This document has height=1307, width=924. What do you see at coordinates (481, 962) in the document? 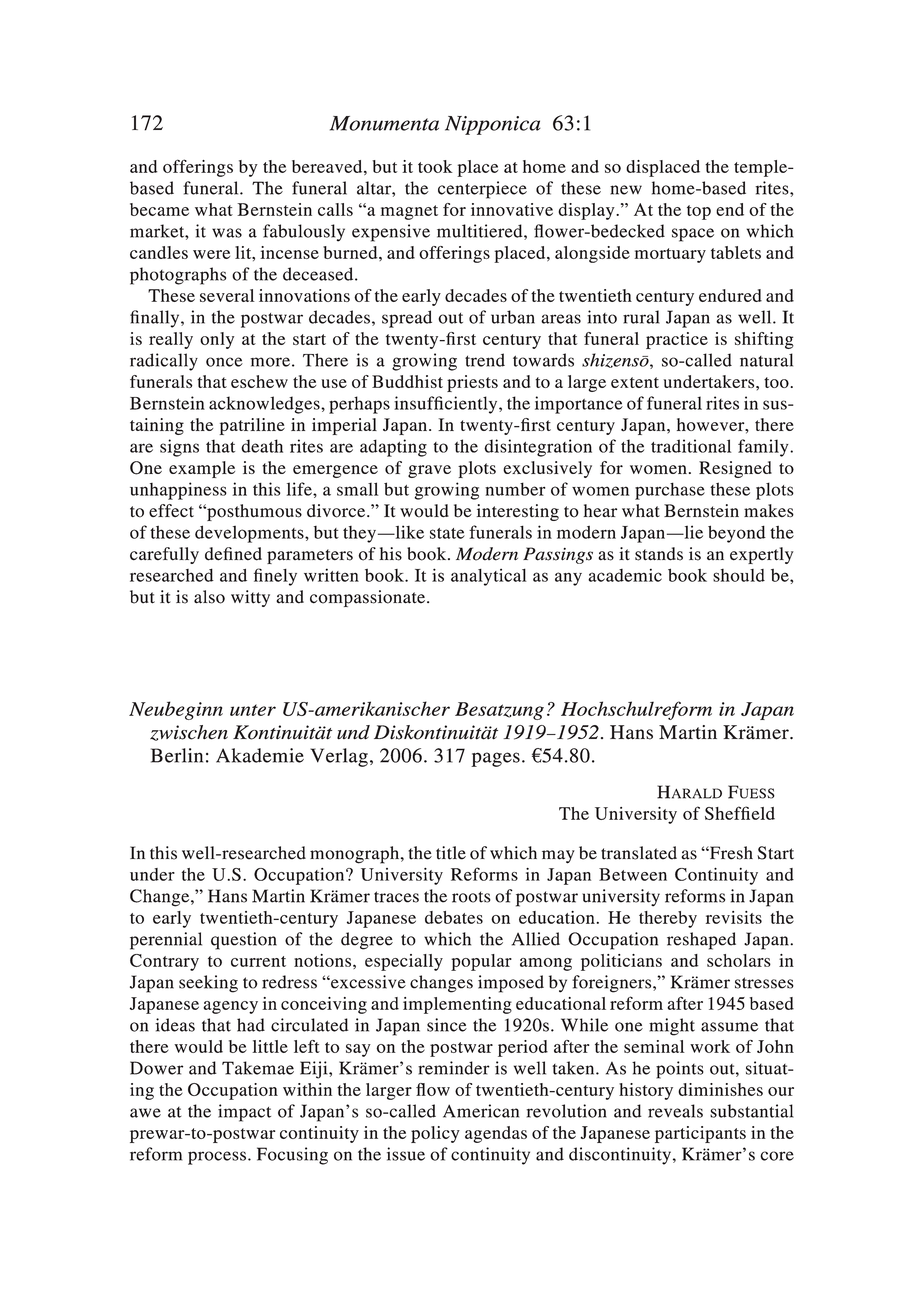
I see `popular` at bounding box center [481, 962].
